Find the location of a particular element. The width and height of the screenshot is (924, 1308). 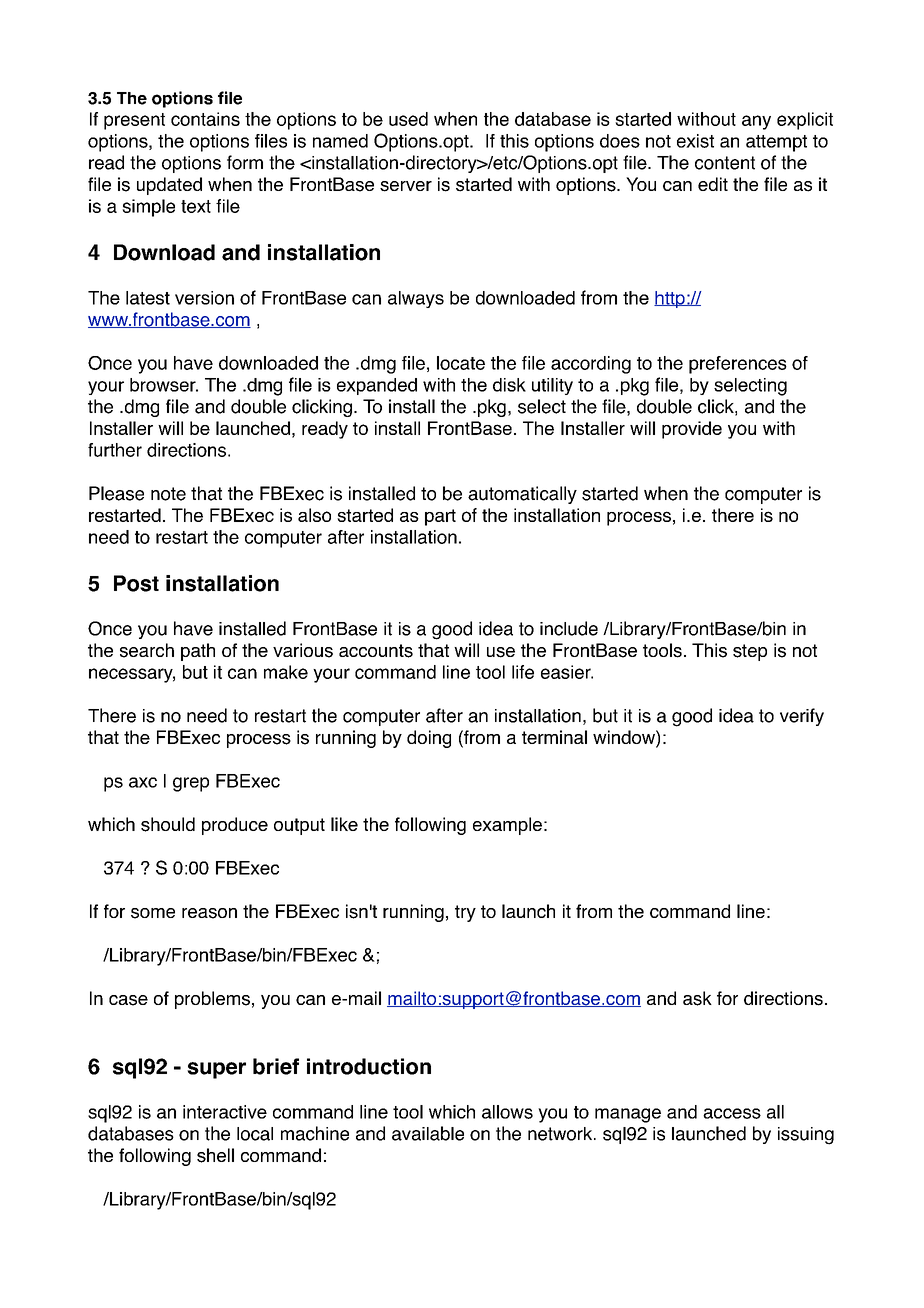

locate is located at coordinates (461, 363).
